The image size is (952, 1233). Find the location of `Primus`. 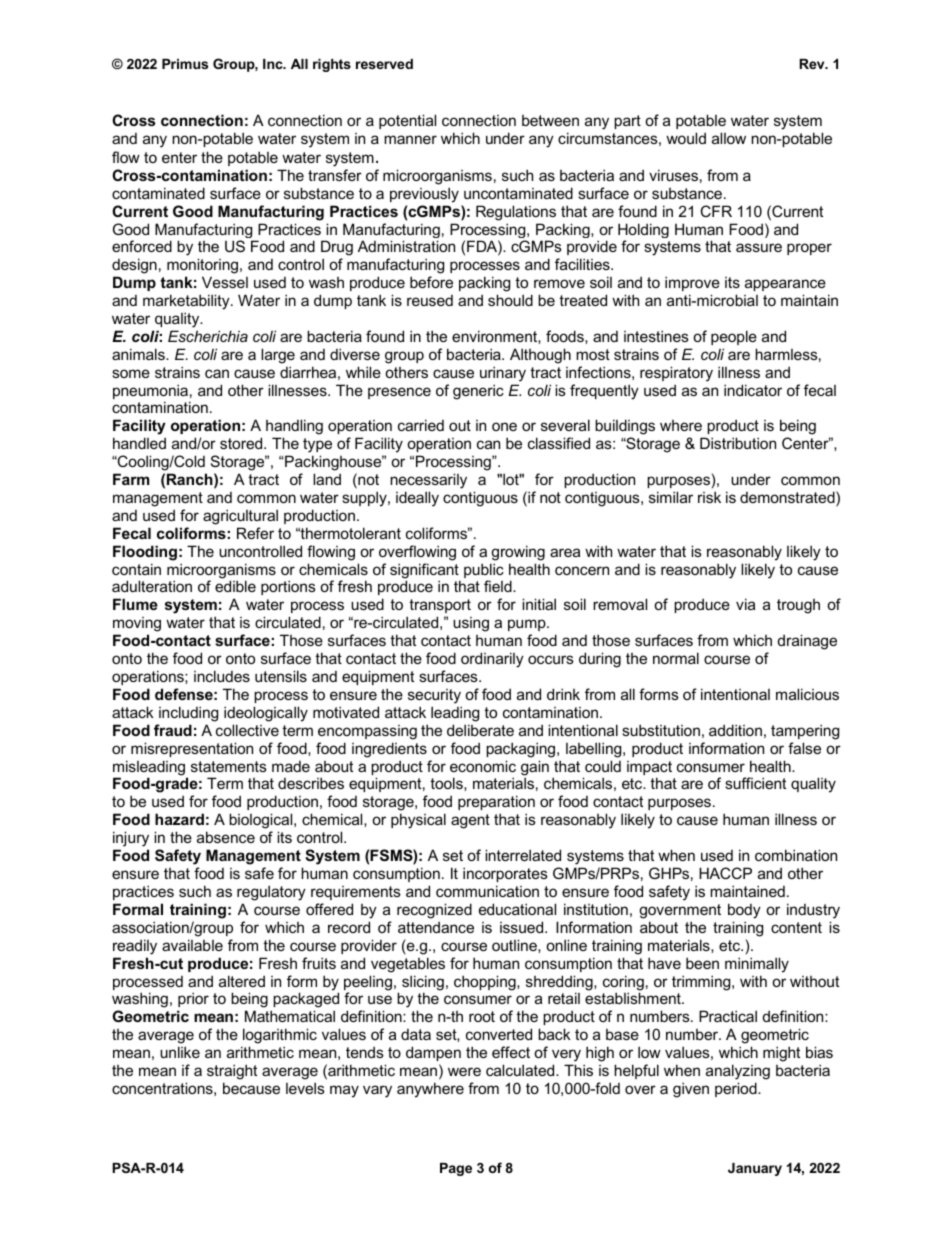

Primus is located at coordinates (185, 64).
